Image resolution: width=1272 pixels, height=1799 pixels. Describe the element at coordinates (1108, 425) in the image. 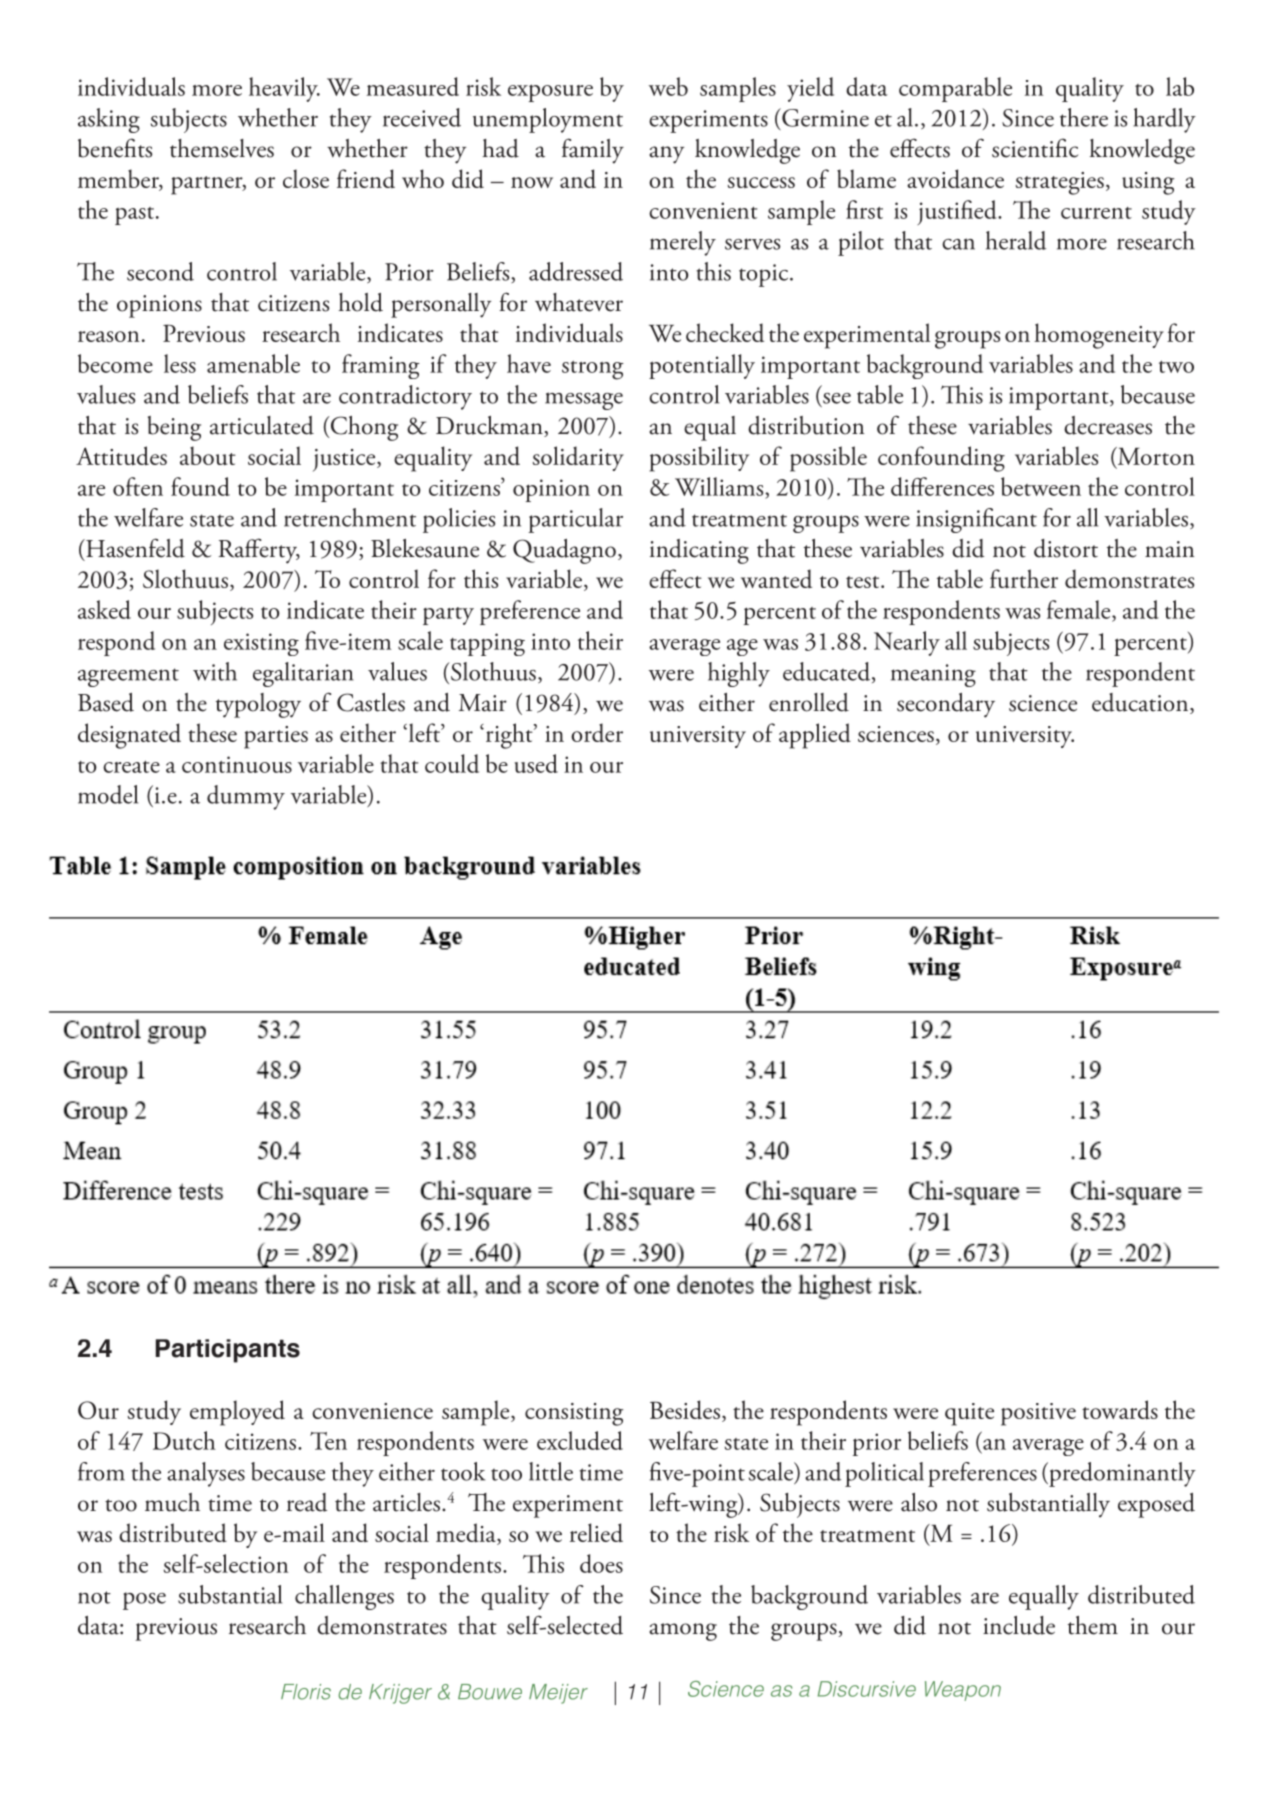

I see `decreases` at that location.
